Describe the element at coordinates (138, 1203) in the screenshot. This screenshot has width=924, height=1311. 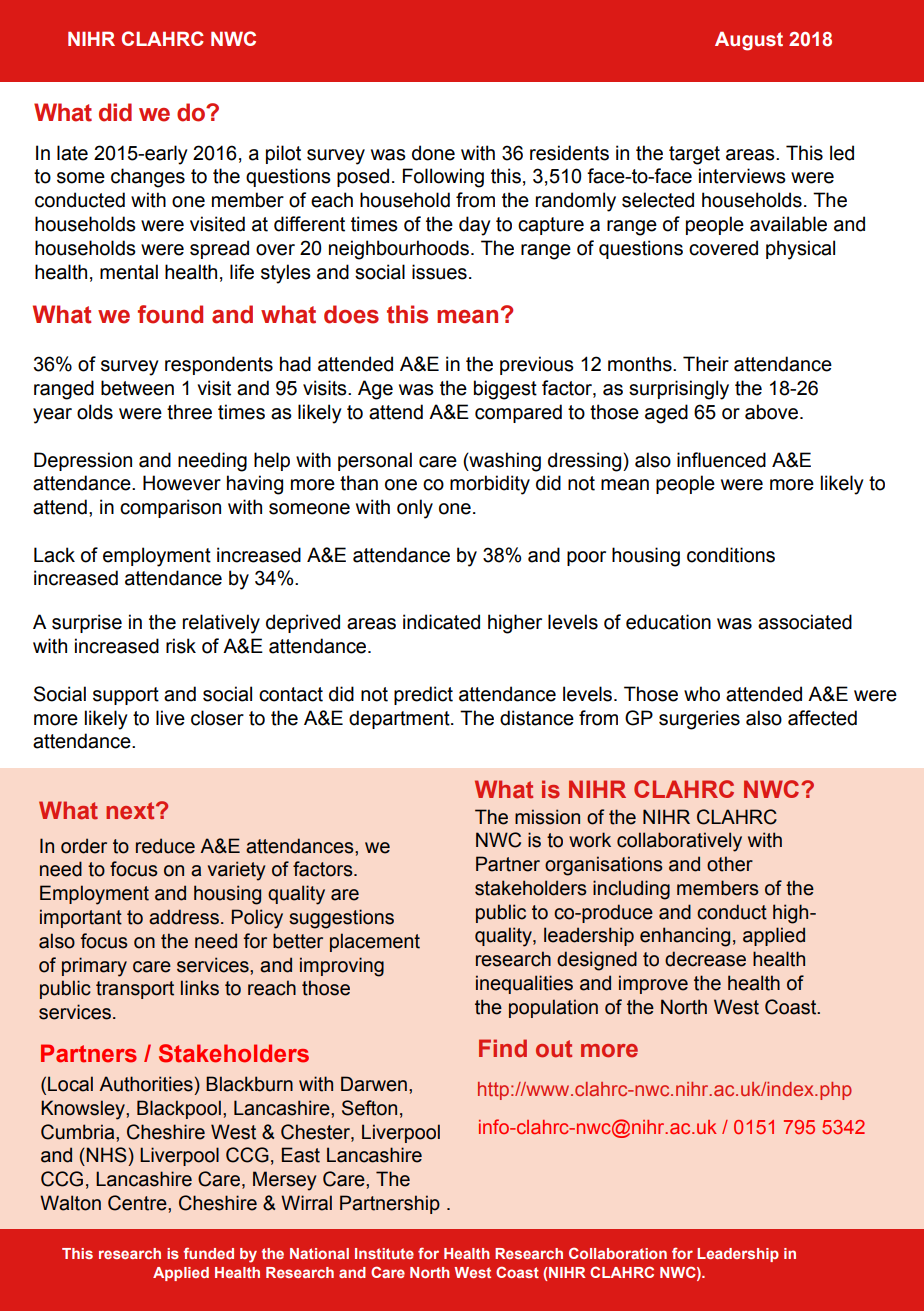
I see `Centre` at that location.
